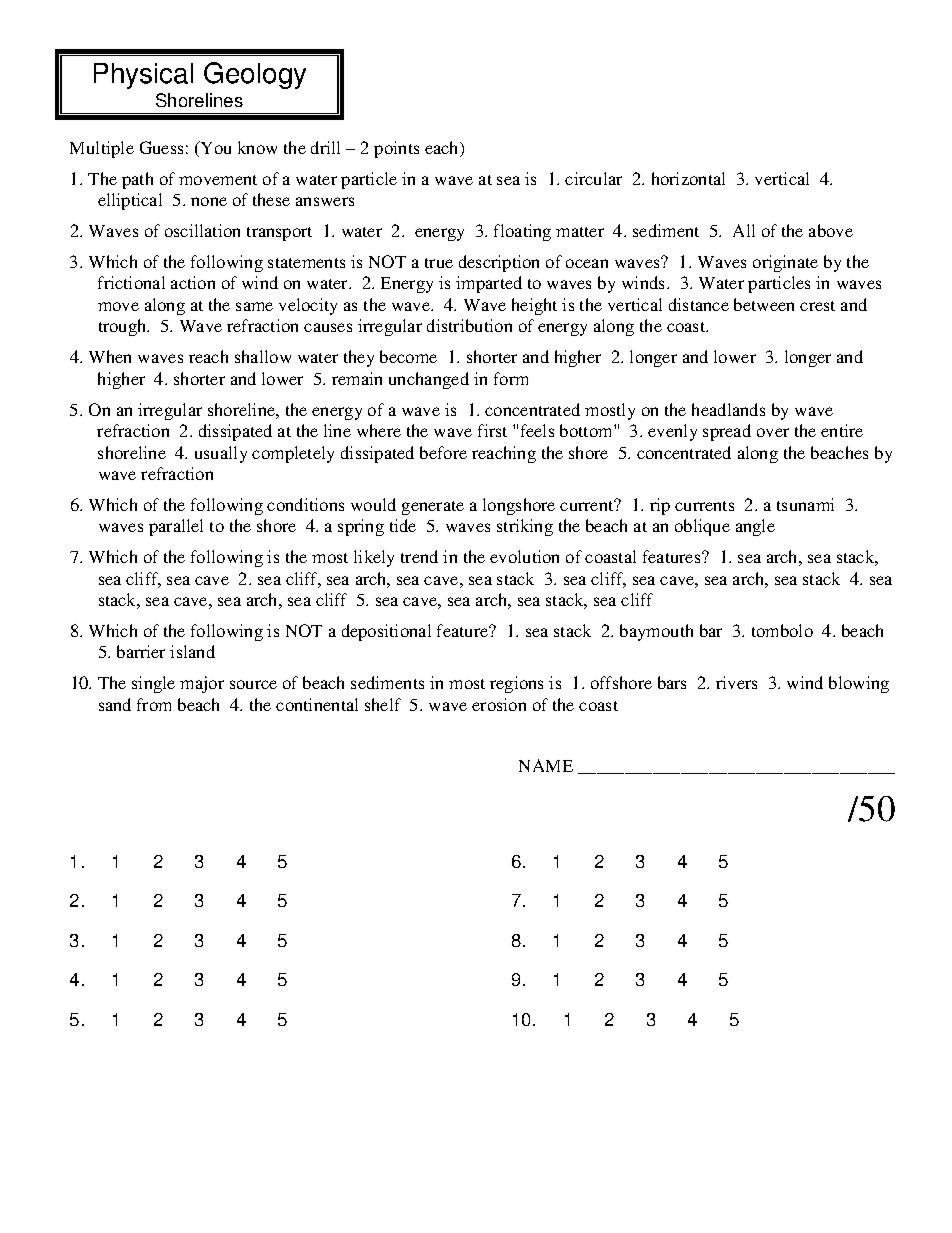 This image has height=1233, width=952. I want to click on from, so click(154, 704).
